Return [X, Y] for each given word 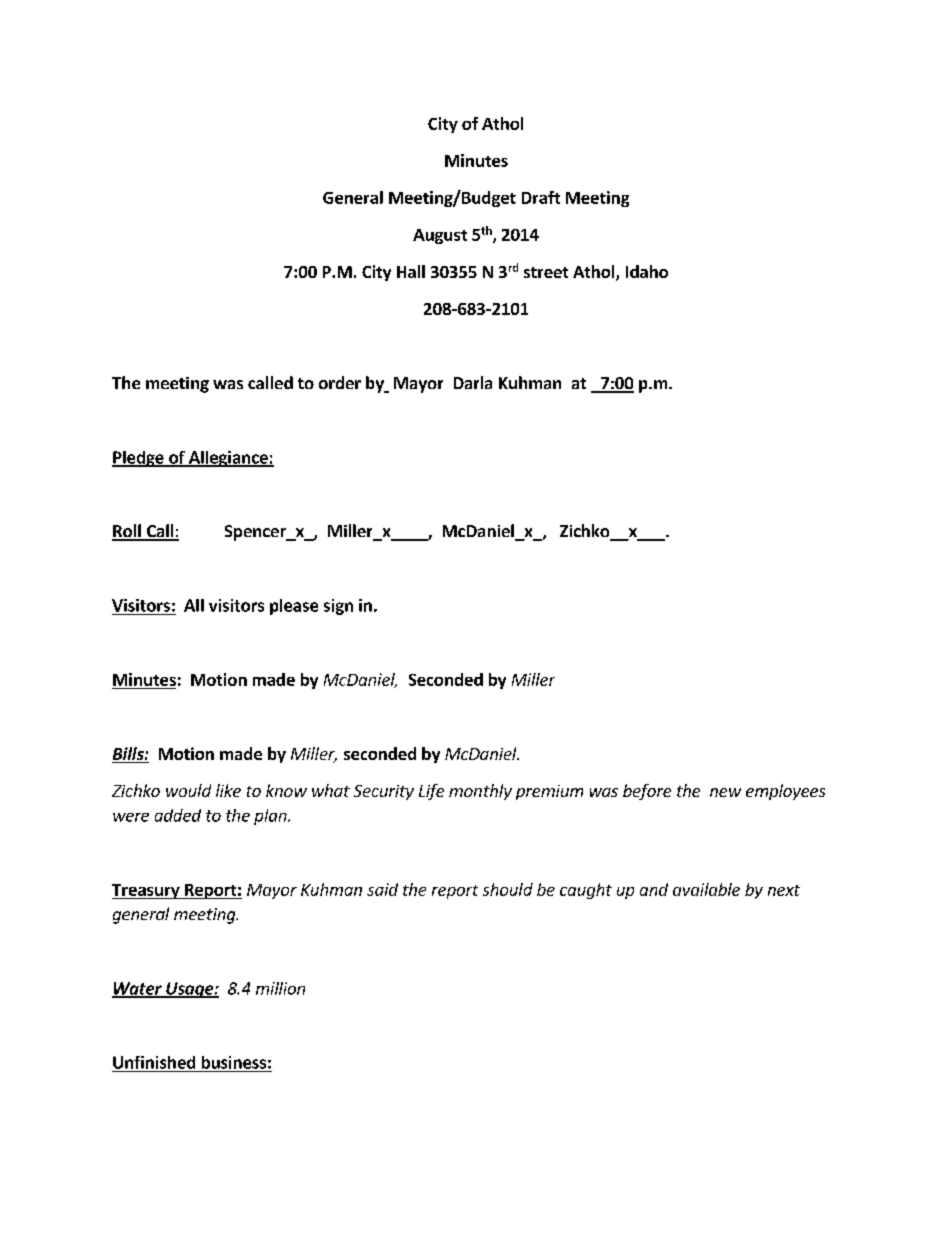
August [440, 236]
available [706, 889]
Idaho [647, 271]
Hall [411, 271]
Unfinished [154, 1062]
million [280, 988]
